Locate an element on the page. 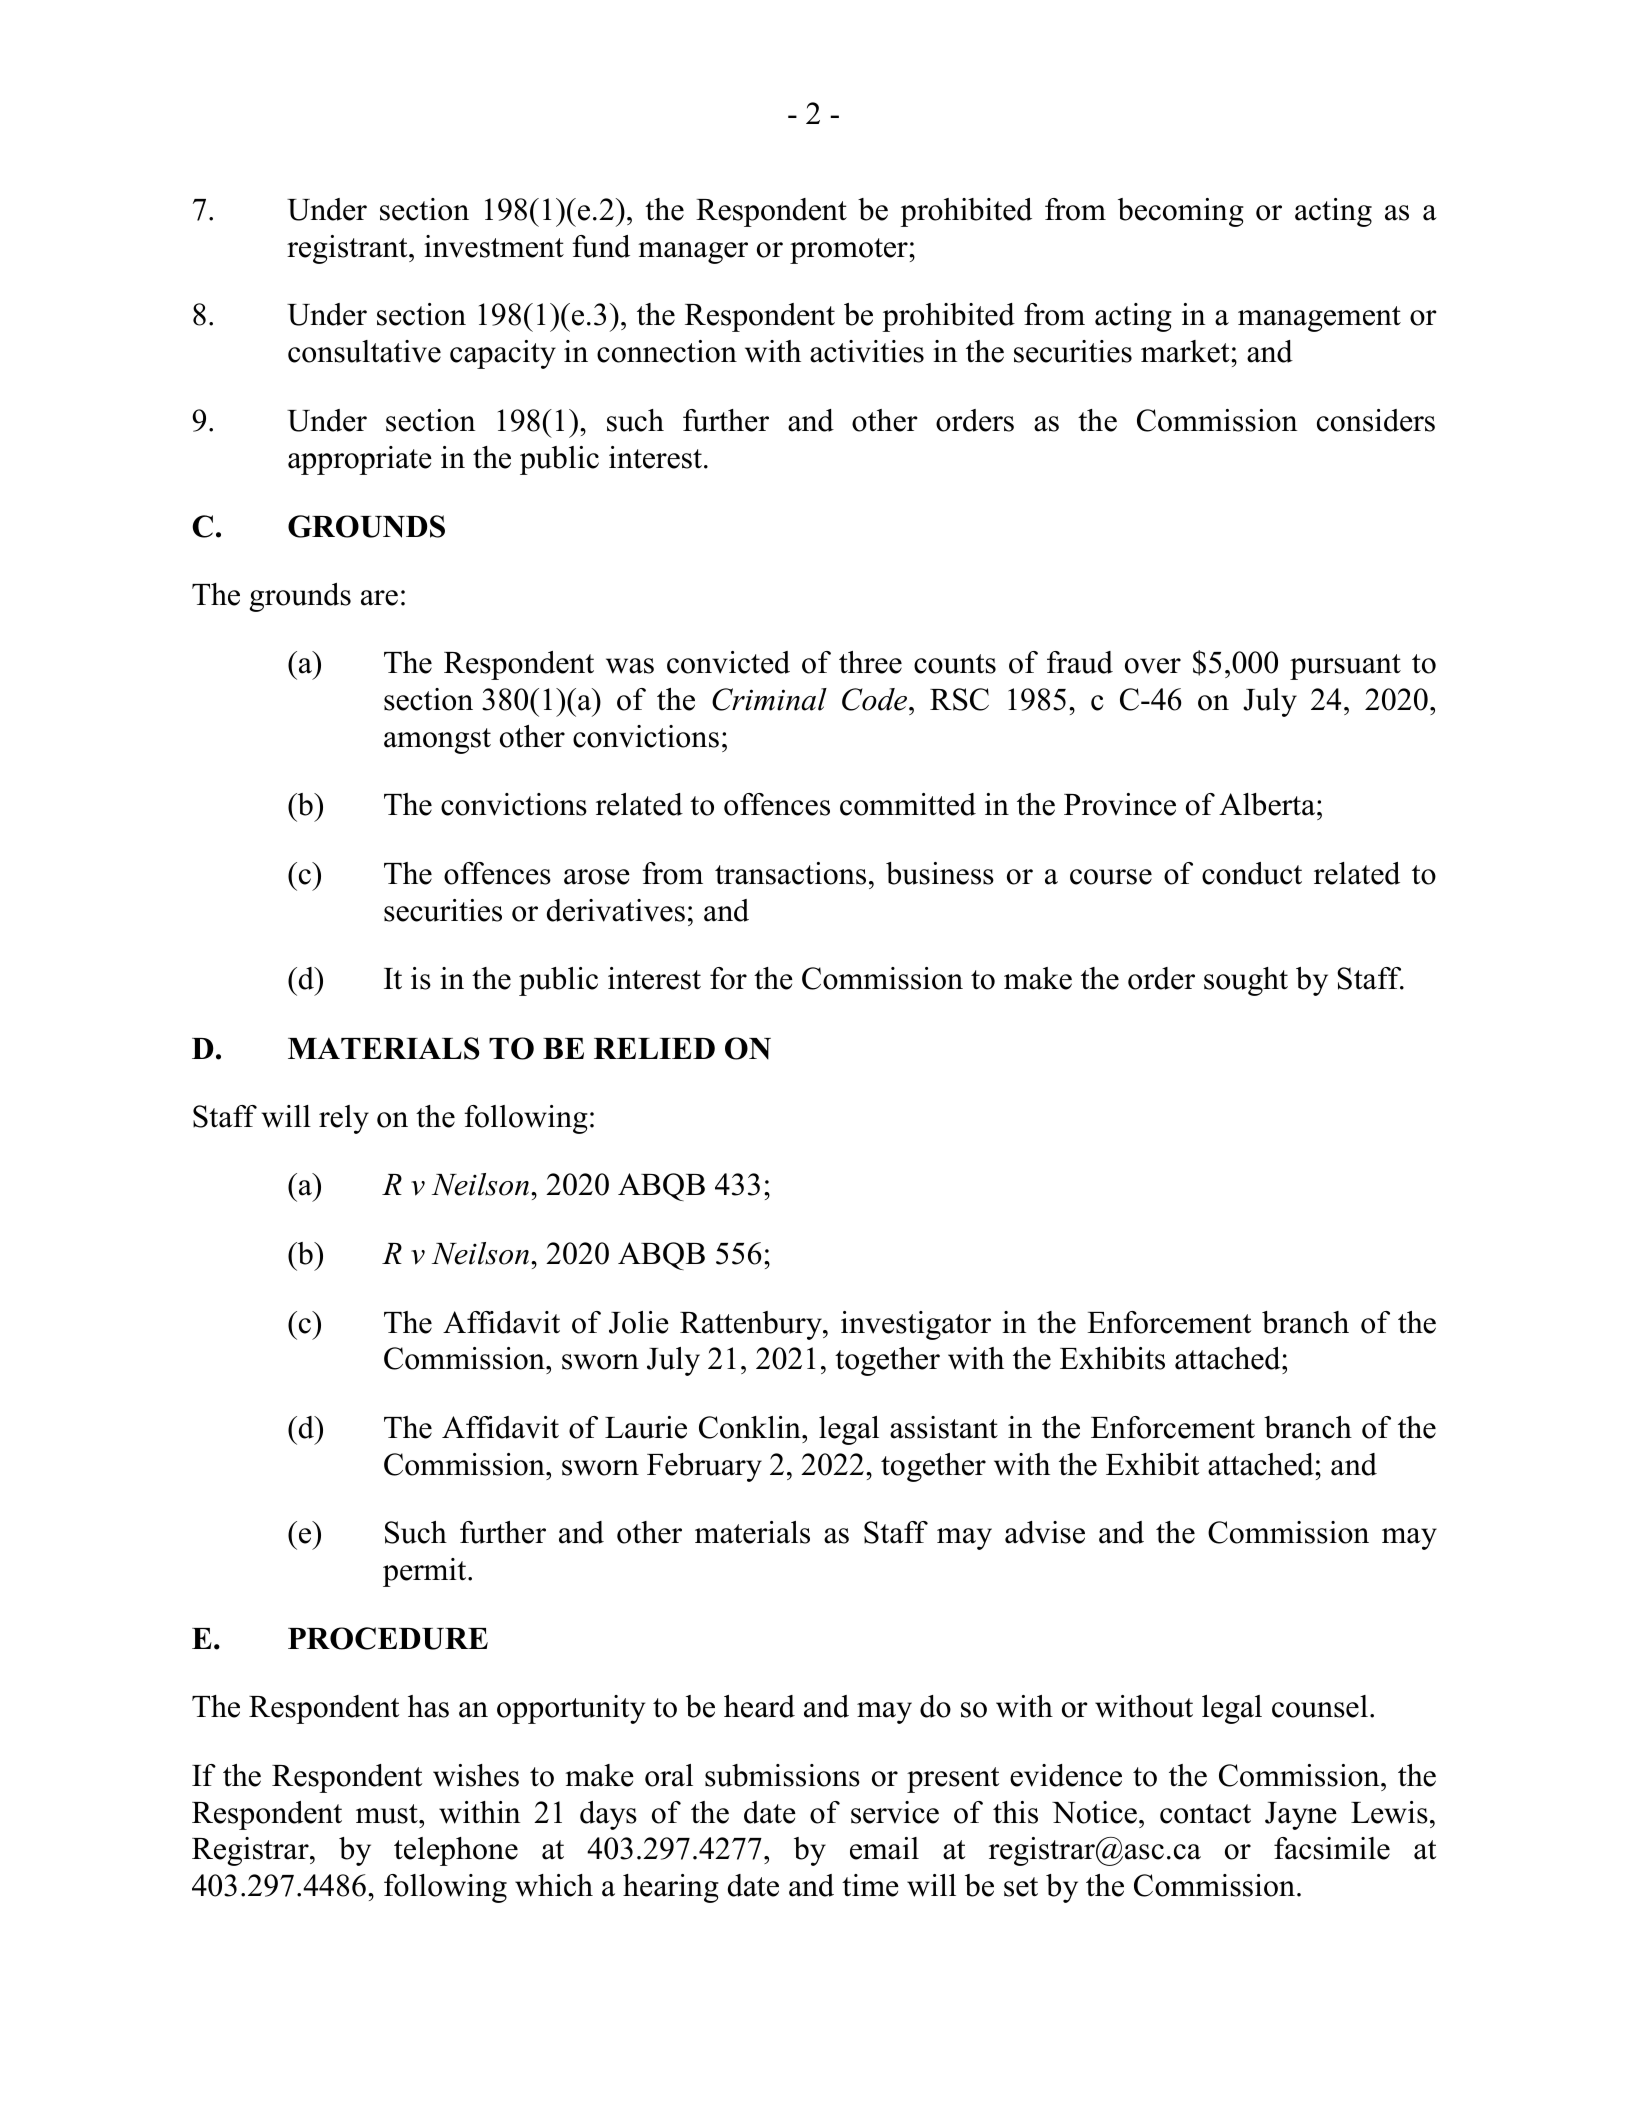 The height and width of the document is (2107, 1628). committed is located at coordinates (908, 804).
